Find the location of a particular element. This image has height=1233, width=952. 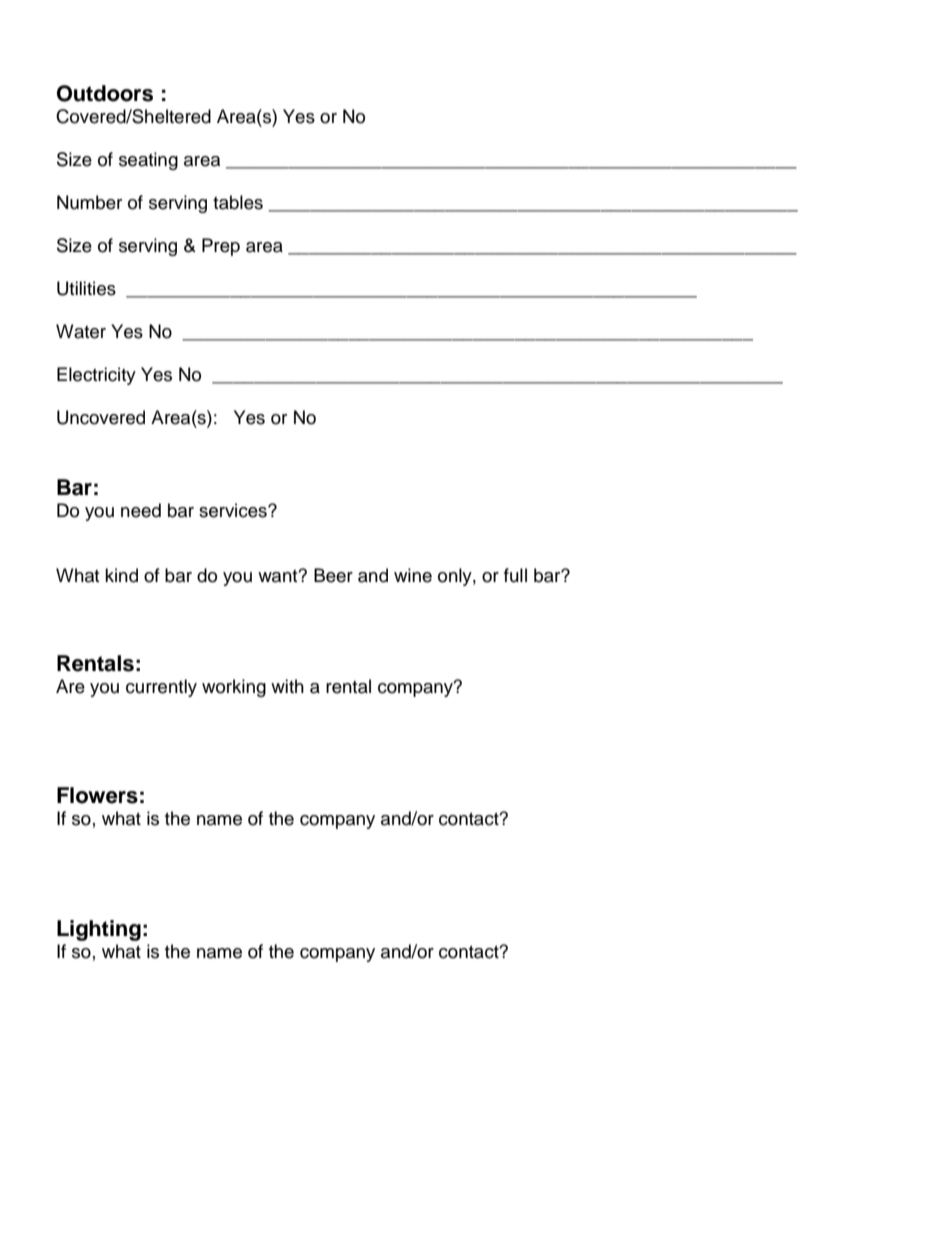

Utilities is located at coordinates (86, 288).
